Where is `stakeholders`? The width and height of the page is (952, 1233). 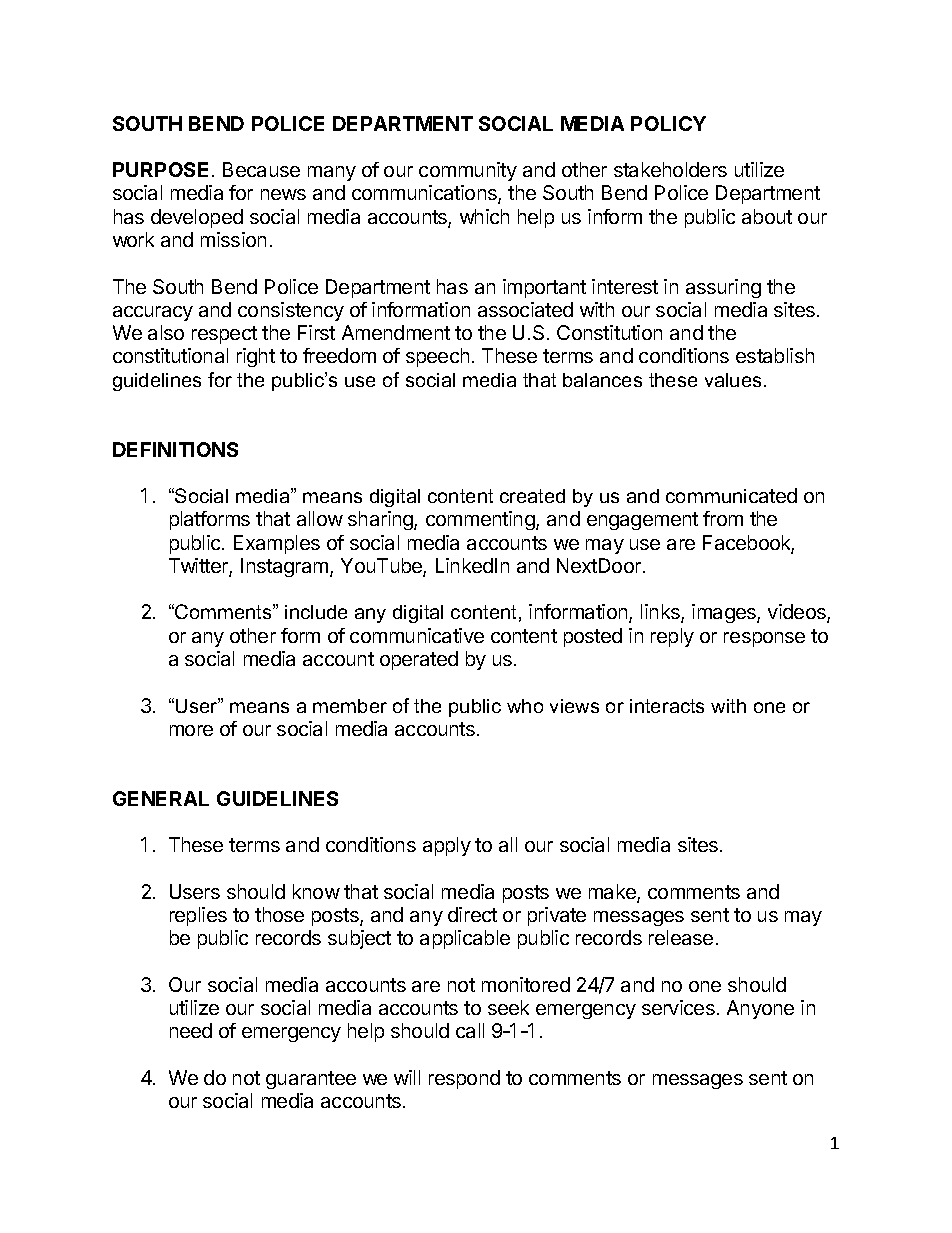 stakeholders is located at coordinates (670, 169).
